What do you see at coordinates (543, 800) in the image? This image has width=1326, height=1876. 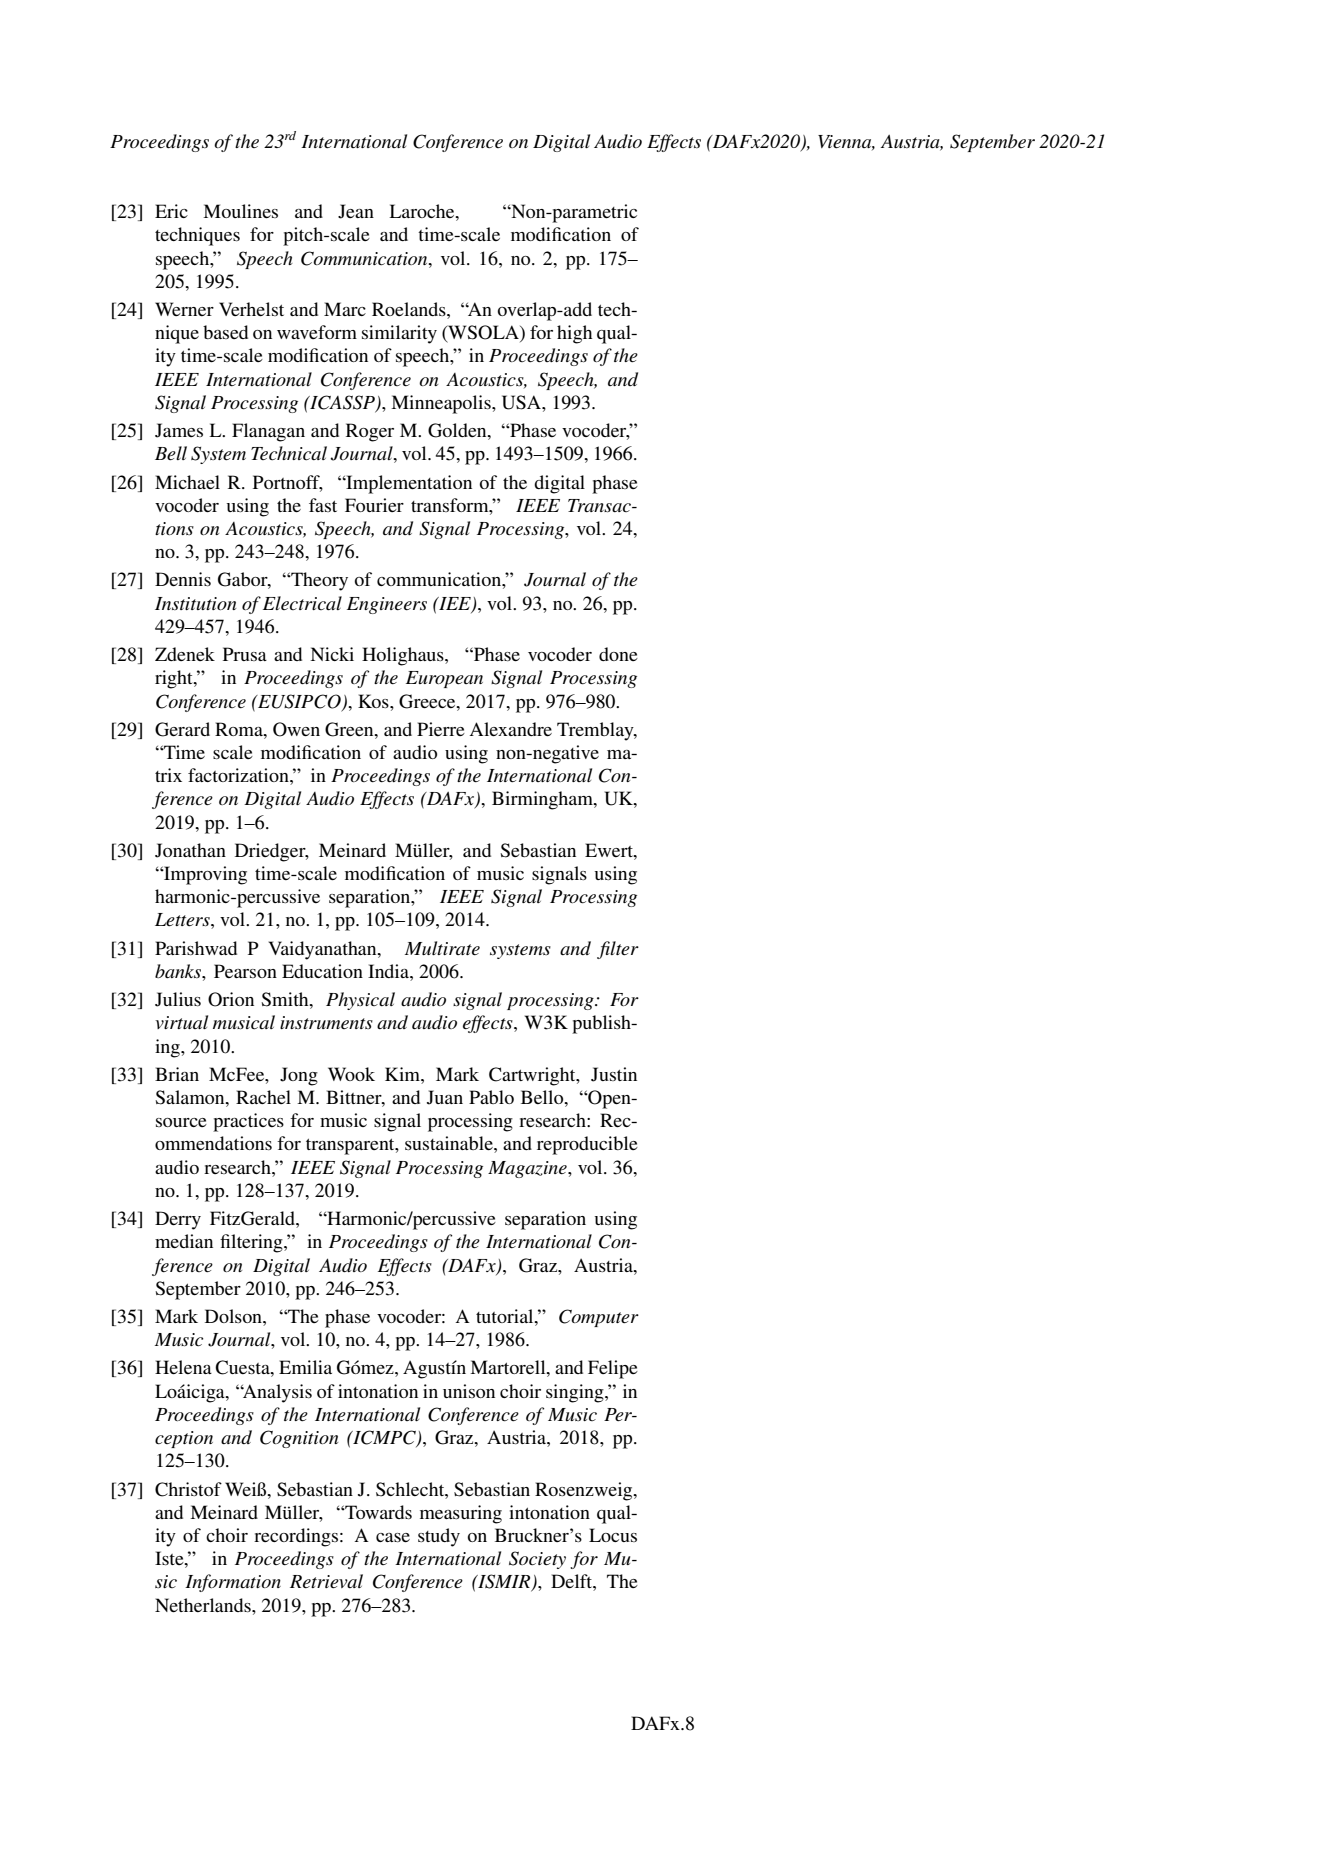 I see `Birmingham` at bounding box center [543, 800].
